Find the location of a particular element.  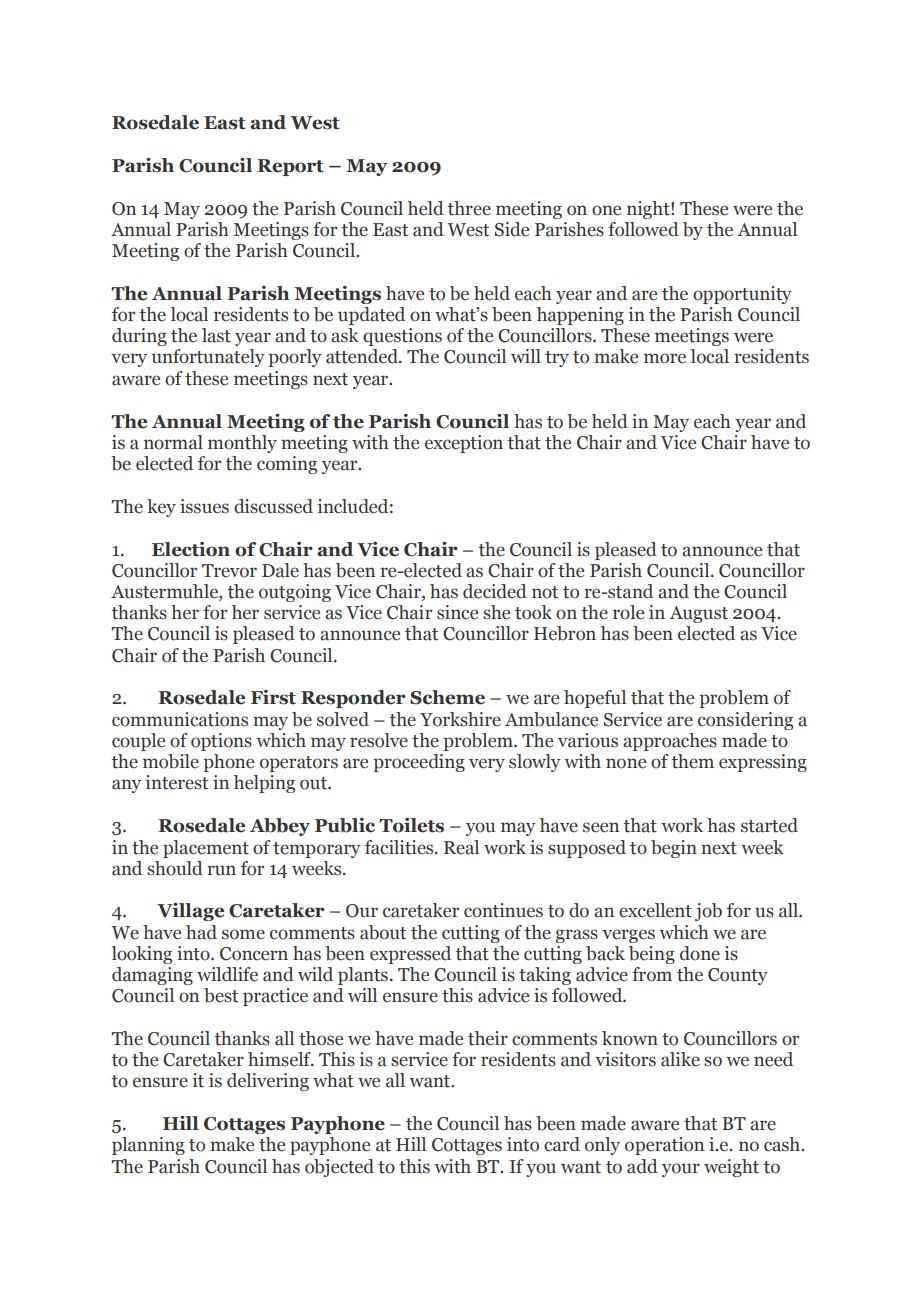

planning is located at coordinates (148, 1146).
